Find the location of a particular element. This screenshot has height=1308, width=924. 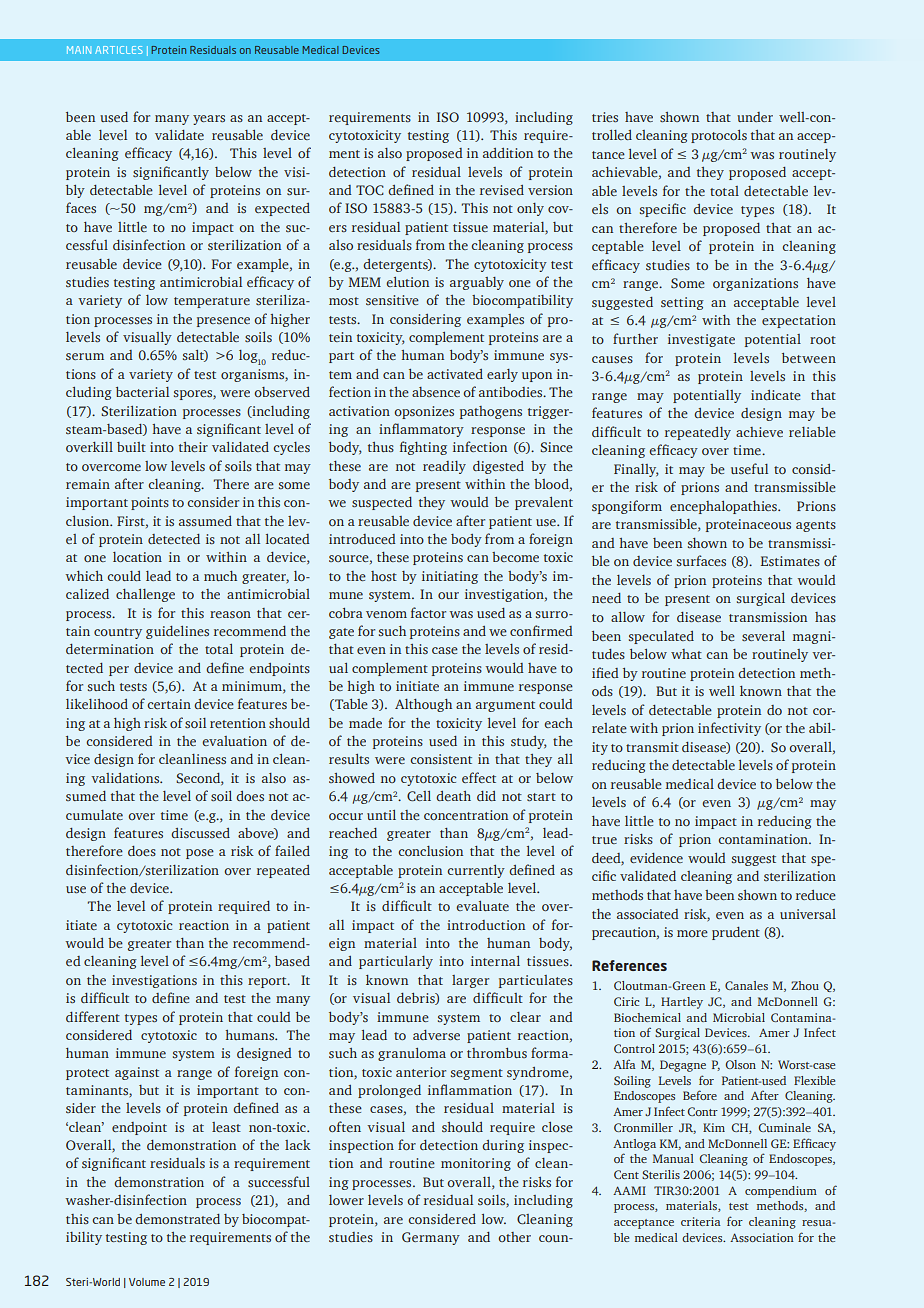

revised is located at coordinates (502, 190).
